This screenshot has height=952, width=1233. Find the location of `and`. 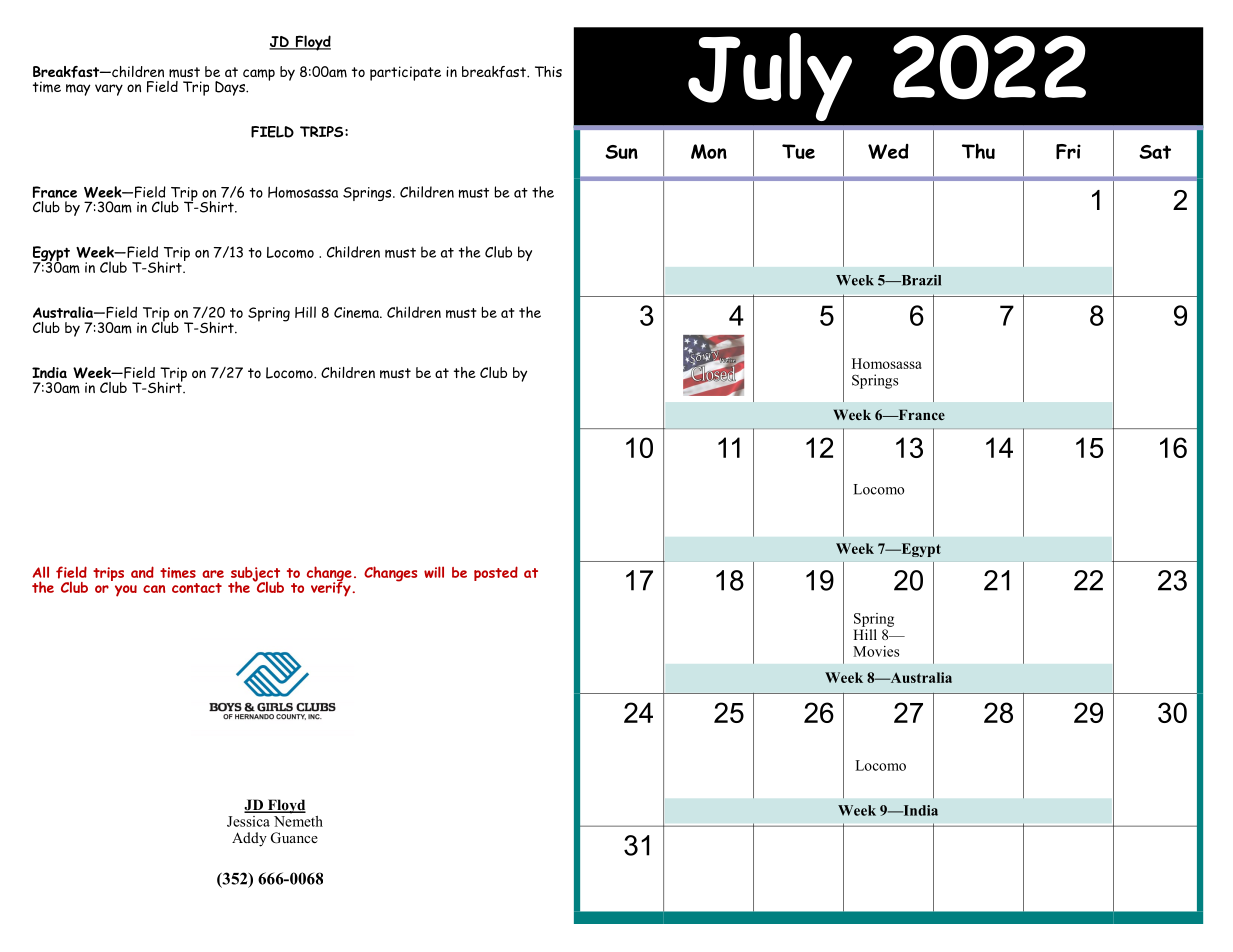

and is located at coordinates (142, 572).
